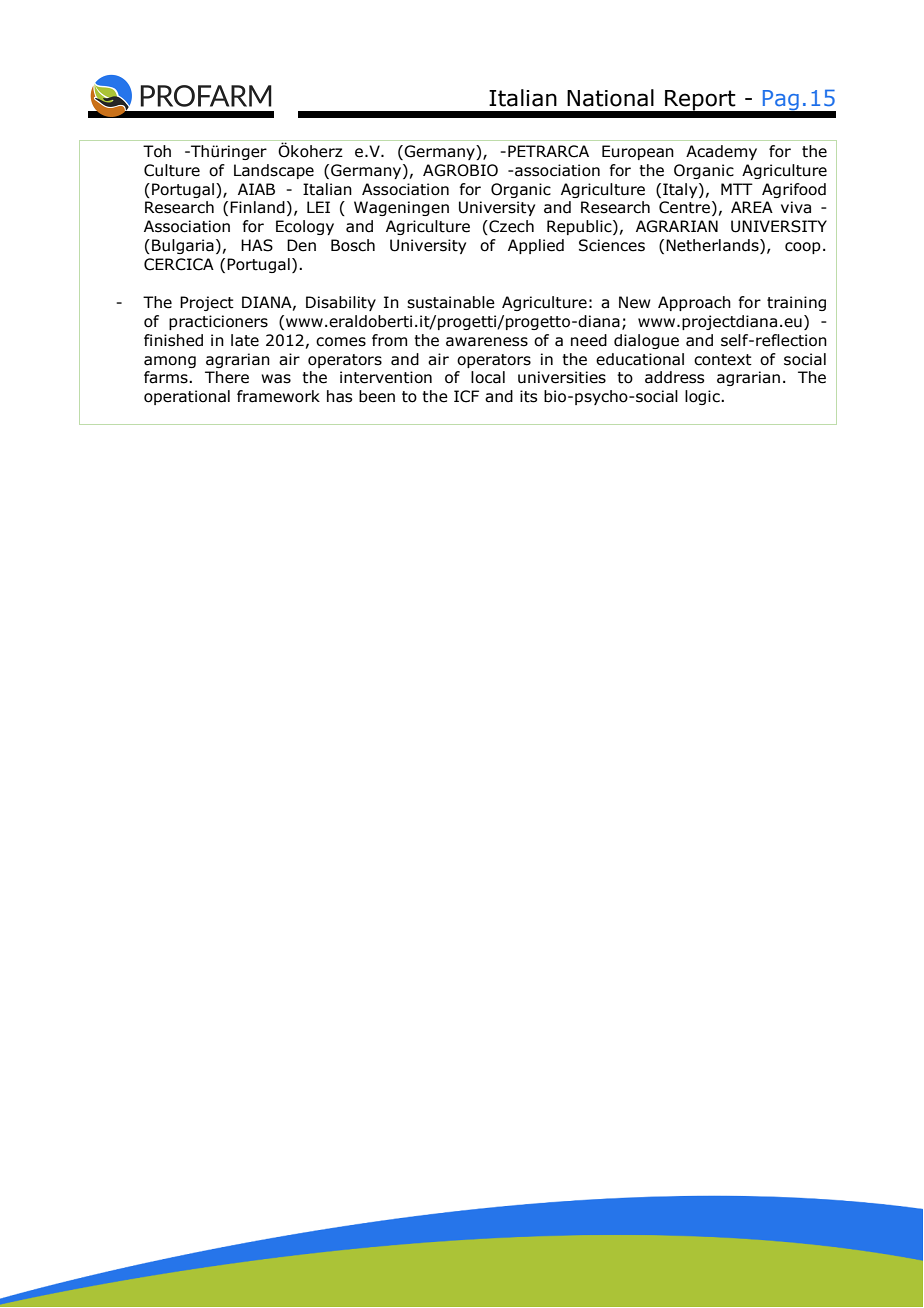 Image resolution: width=924 pixels, height=1308 pixels. Describe the element at coordinates (694, 303) in the document. I see `Approach` at that location.
